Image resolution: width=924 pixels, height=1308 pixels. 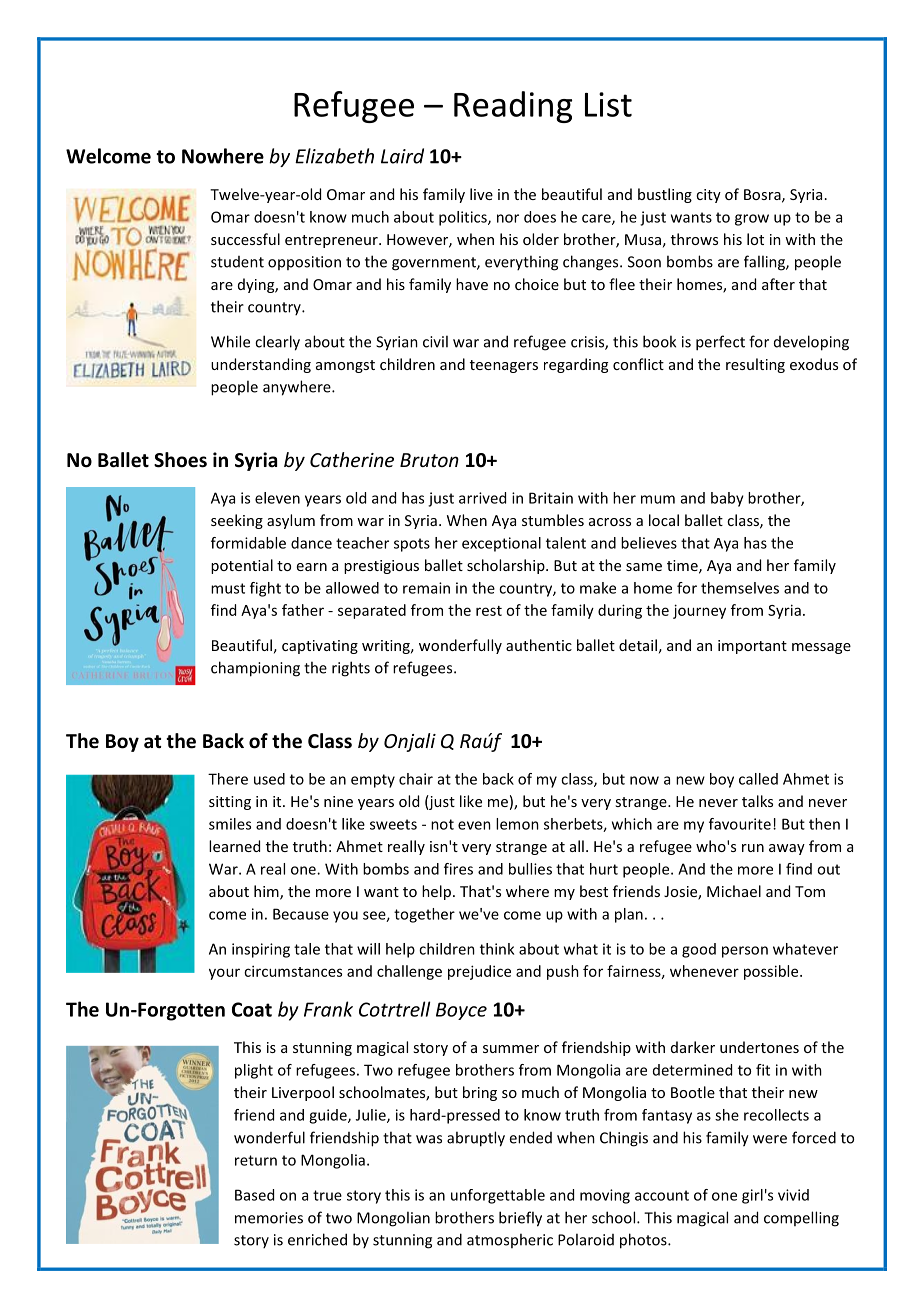 I want to click on unforgettable, so click(x=498, y=1196).
